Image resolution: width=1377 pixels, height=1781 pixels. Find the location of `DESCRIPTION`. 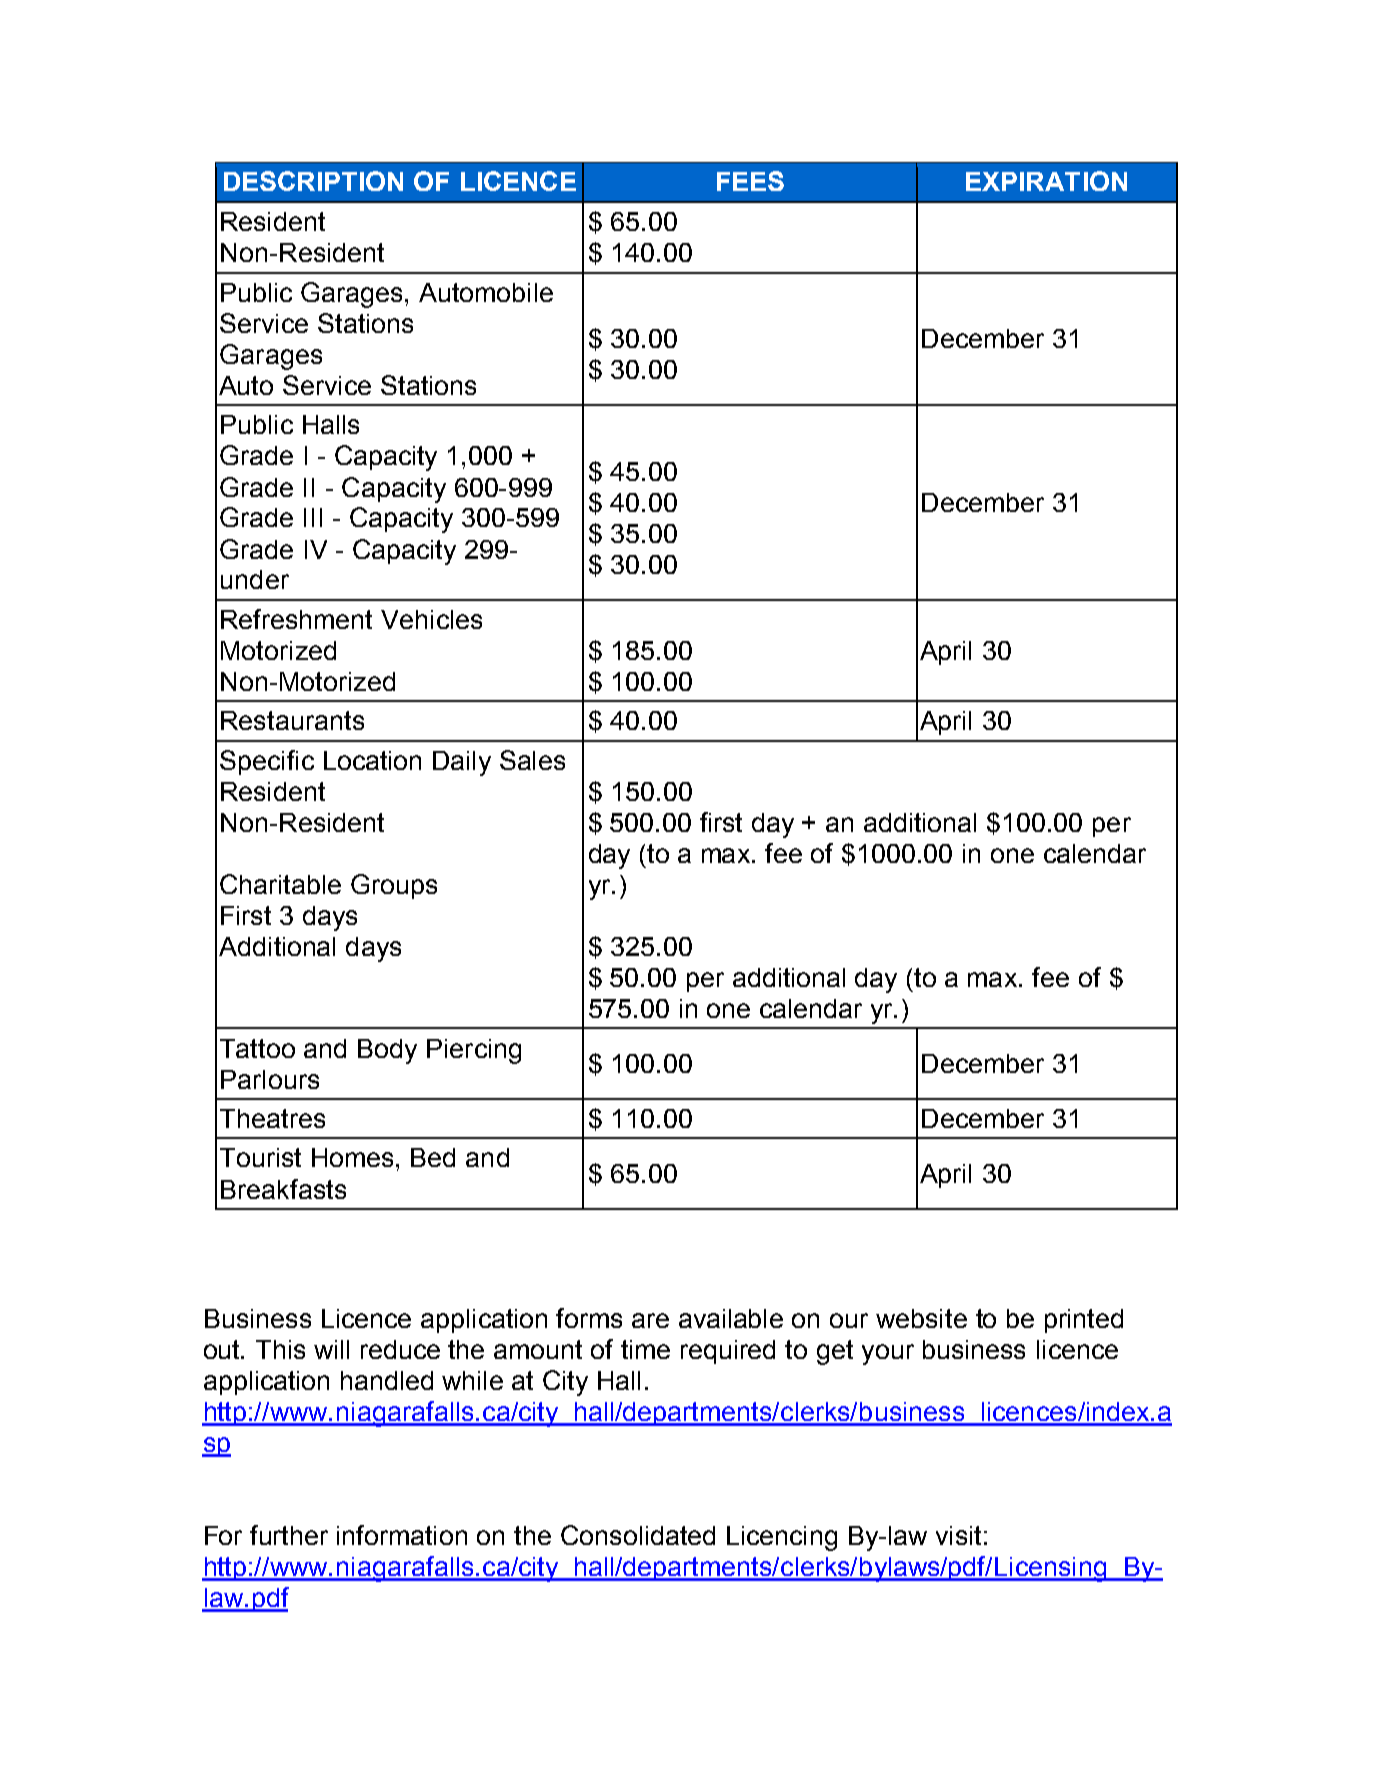

DESCRIPTION is located at coordinates (313, 181).
